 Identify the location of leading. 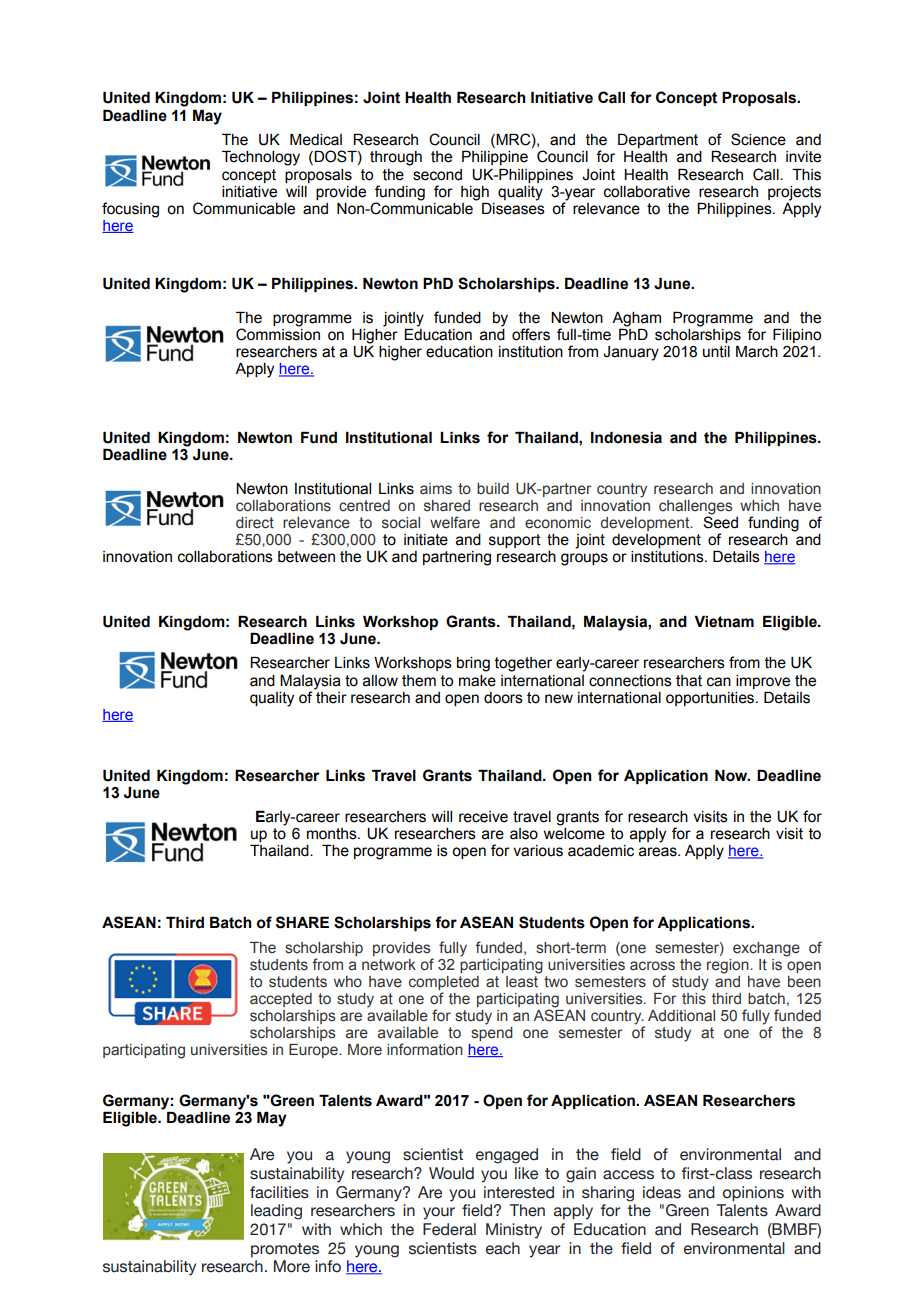
(276, 1212).
